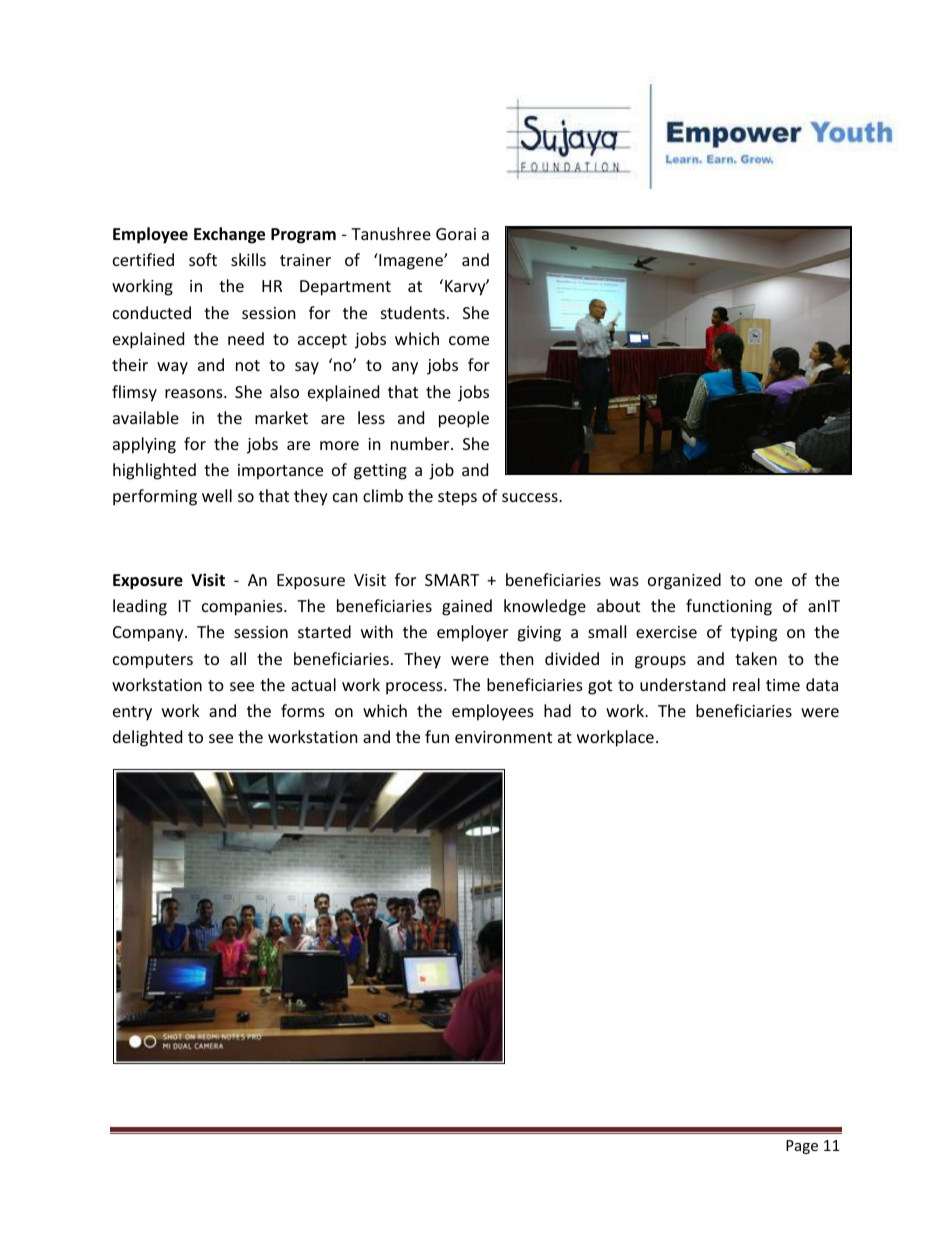  What do you see at coordinates (802, 1147) in the screenshot?
I see `Page` at bounding box center [802, 1147].
